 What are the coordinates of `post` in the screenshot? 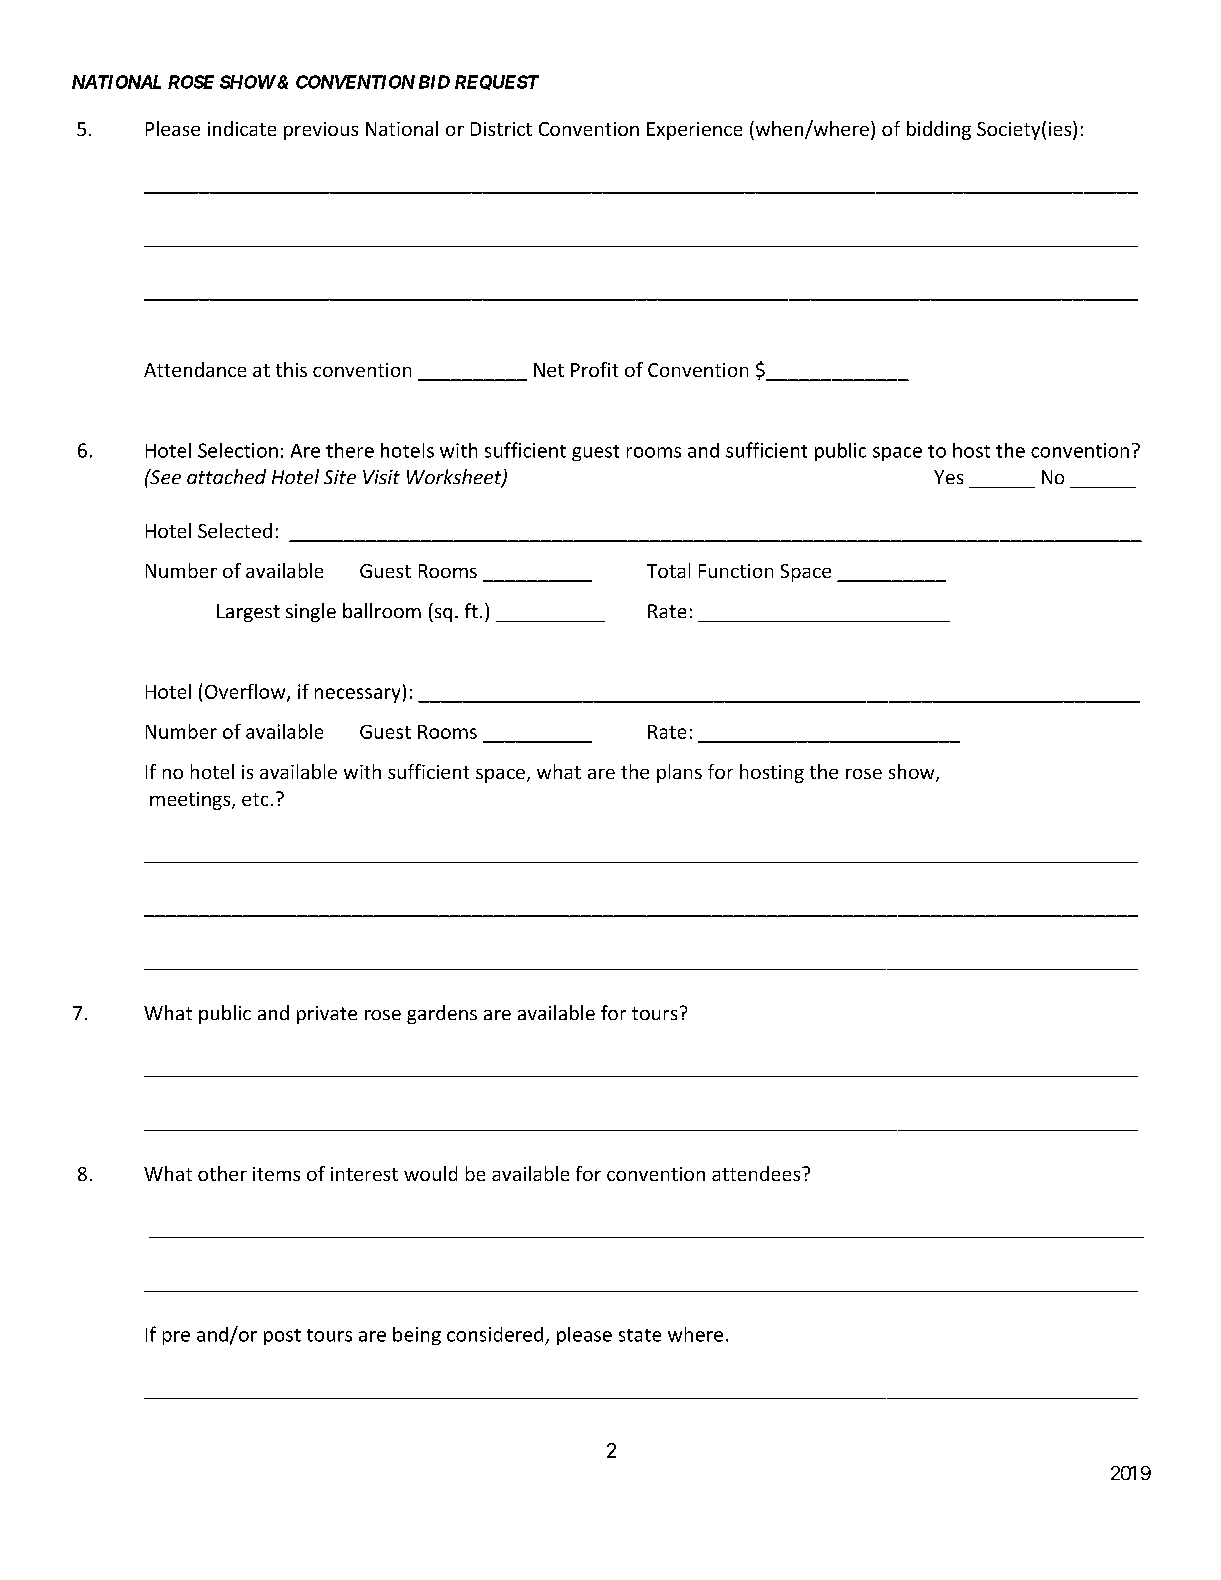 It's located at (282, 1337).
